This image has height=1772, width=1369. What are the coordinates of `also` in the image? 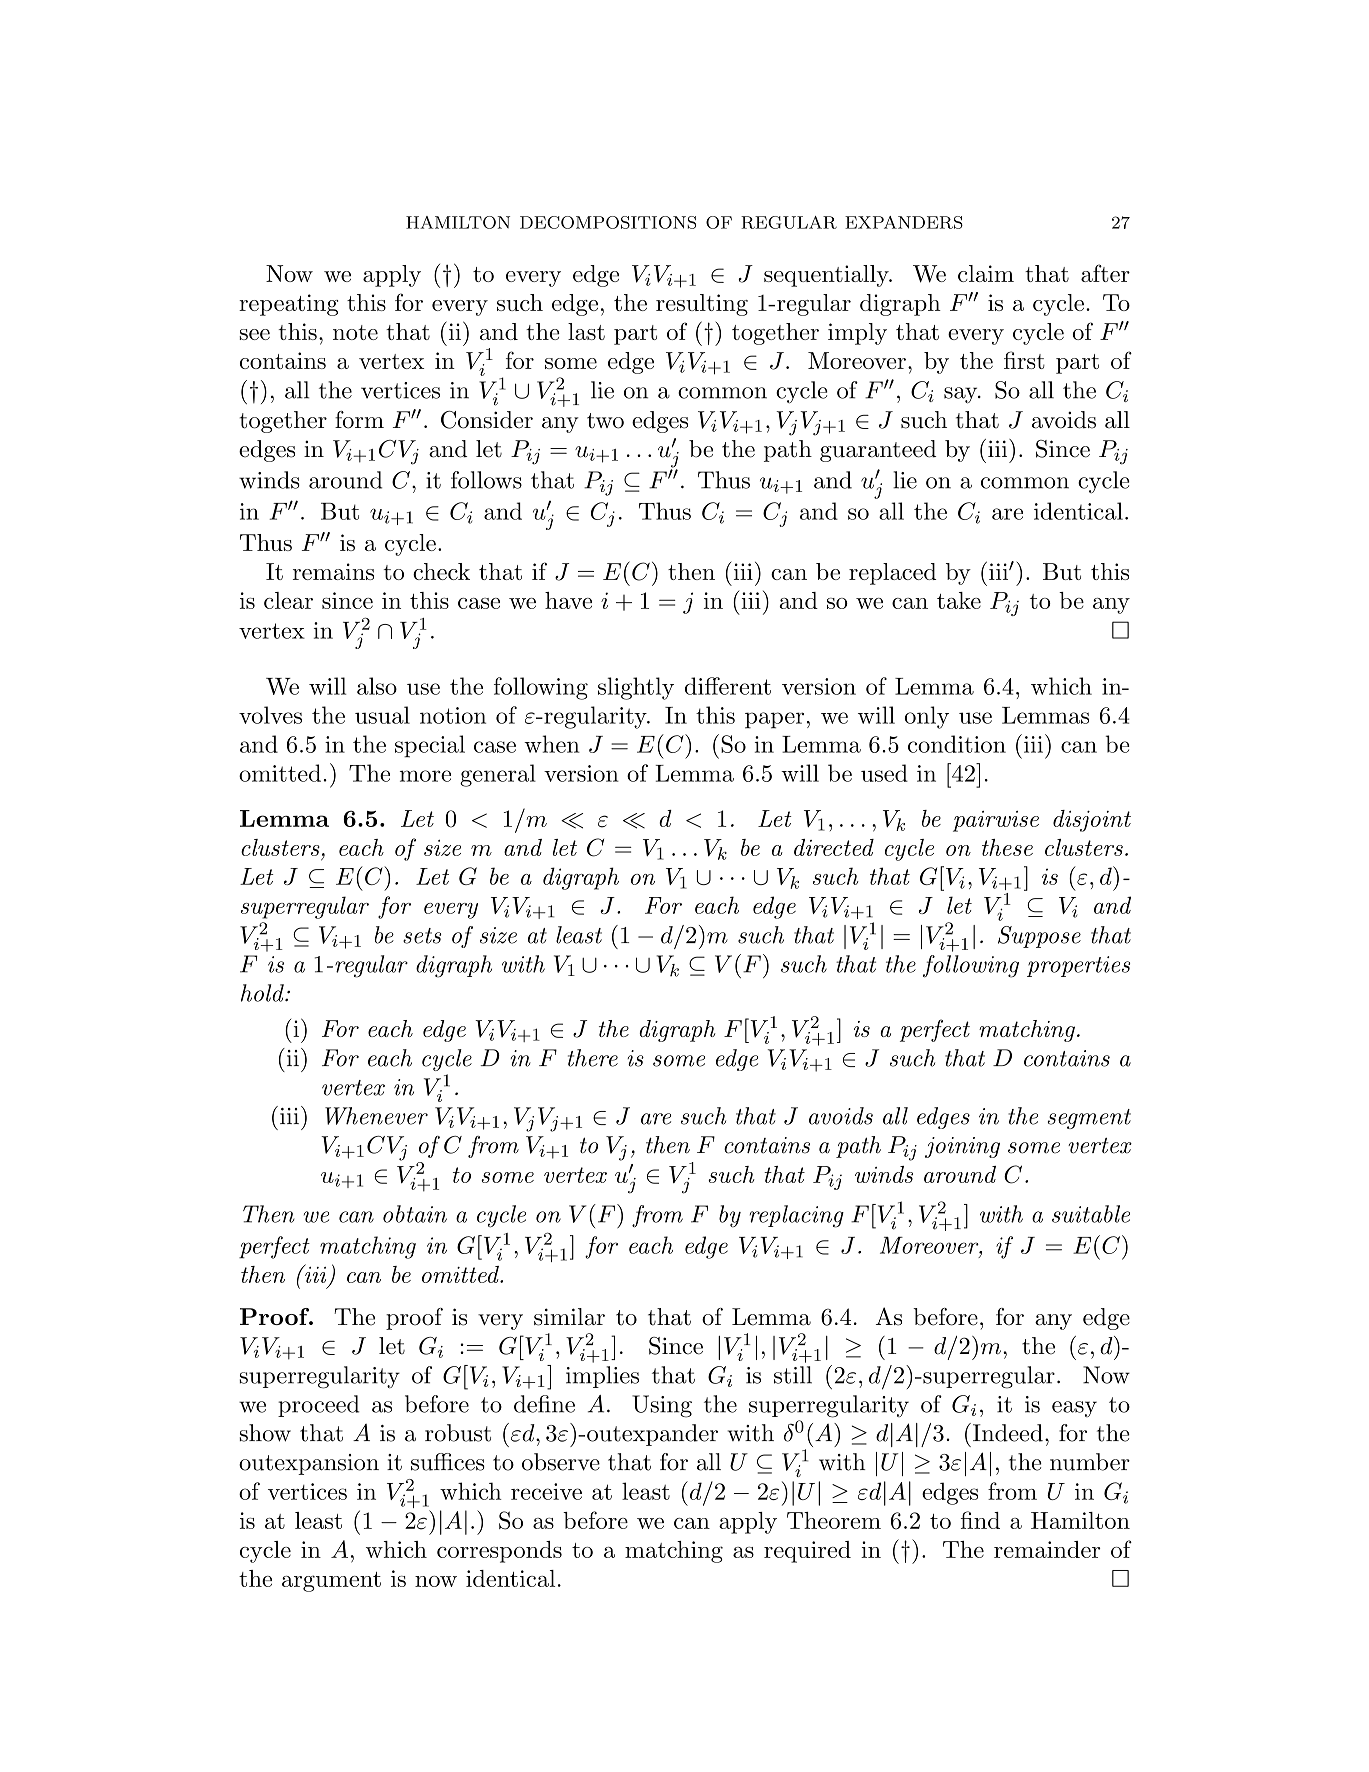 It's located at (377, 686).
